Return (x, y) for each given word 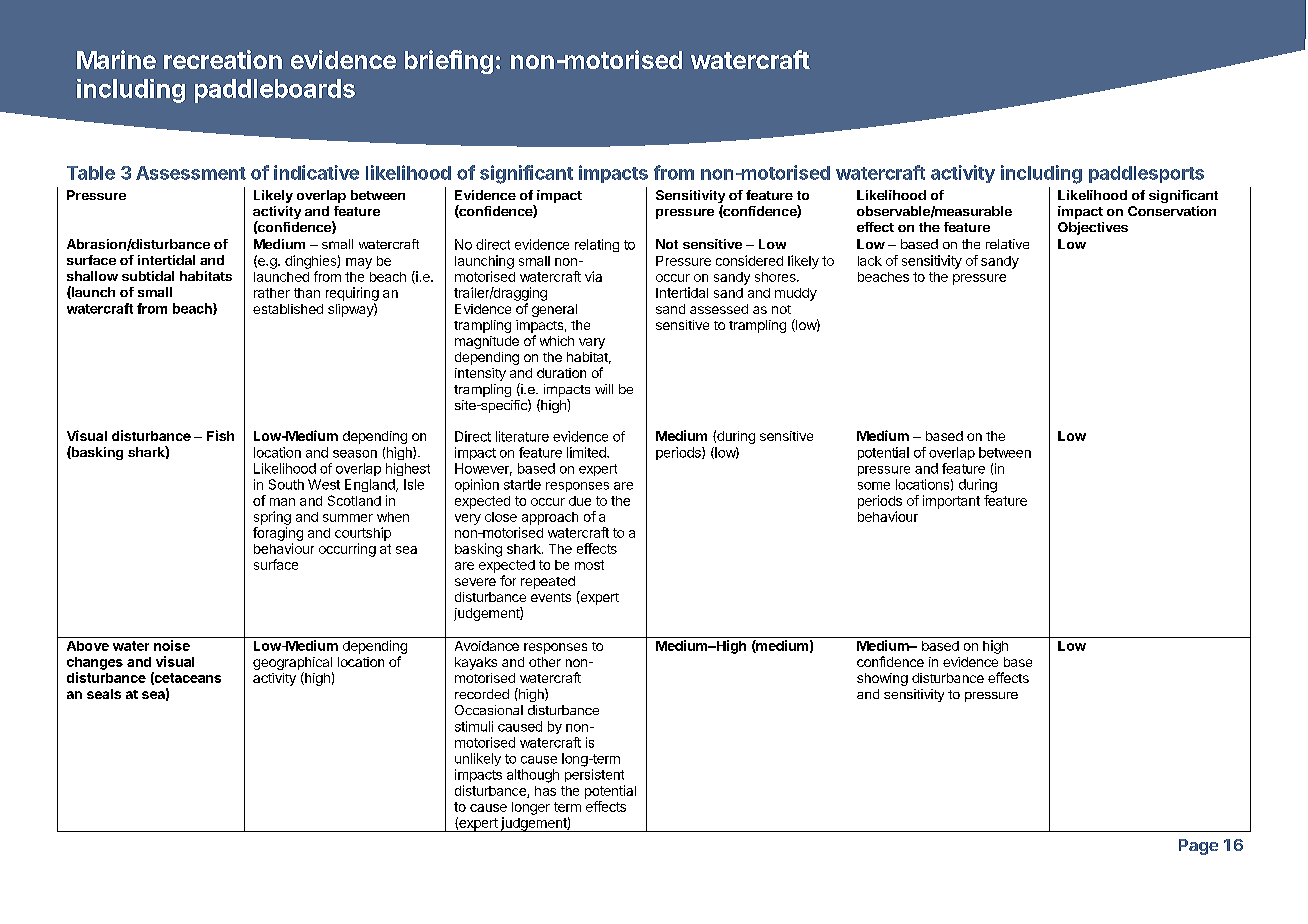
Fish (220, 435)
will (604, 389)
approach (550, 518)
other (545, 662)
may (359, 263)
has (545, 791)
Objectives (1093, 228)
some (874, 486)
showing (882, 679)
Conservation (1172, 211)
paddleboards (275, 91)
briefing (449, 62)
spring (272, 518)
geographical (293, 665)
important (951, 502)
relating (597, 245)
